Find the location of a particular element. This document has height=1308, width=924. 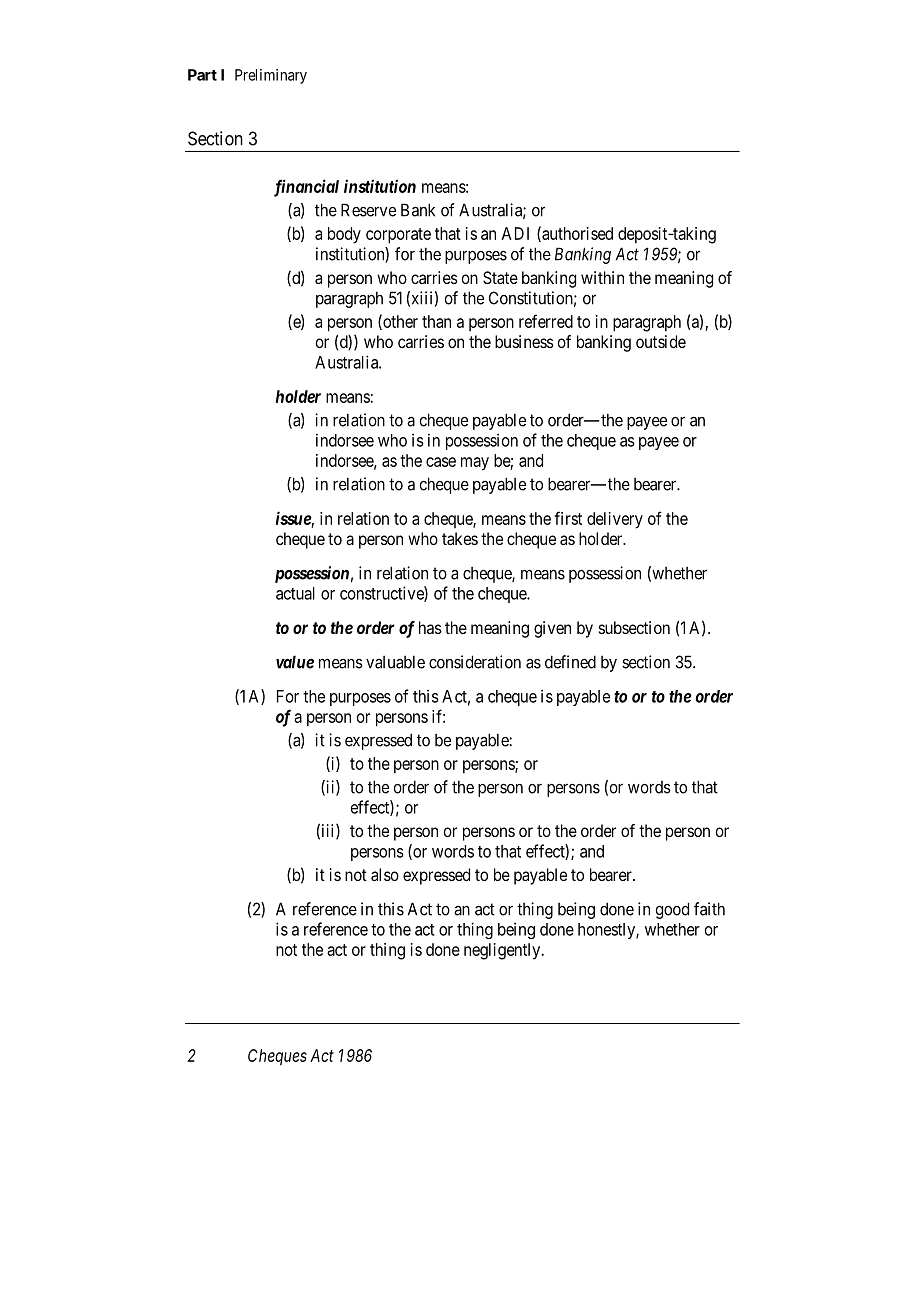

also is located at coordinates (385, 874).
